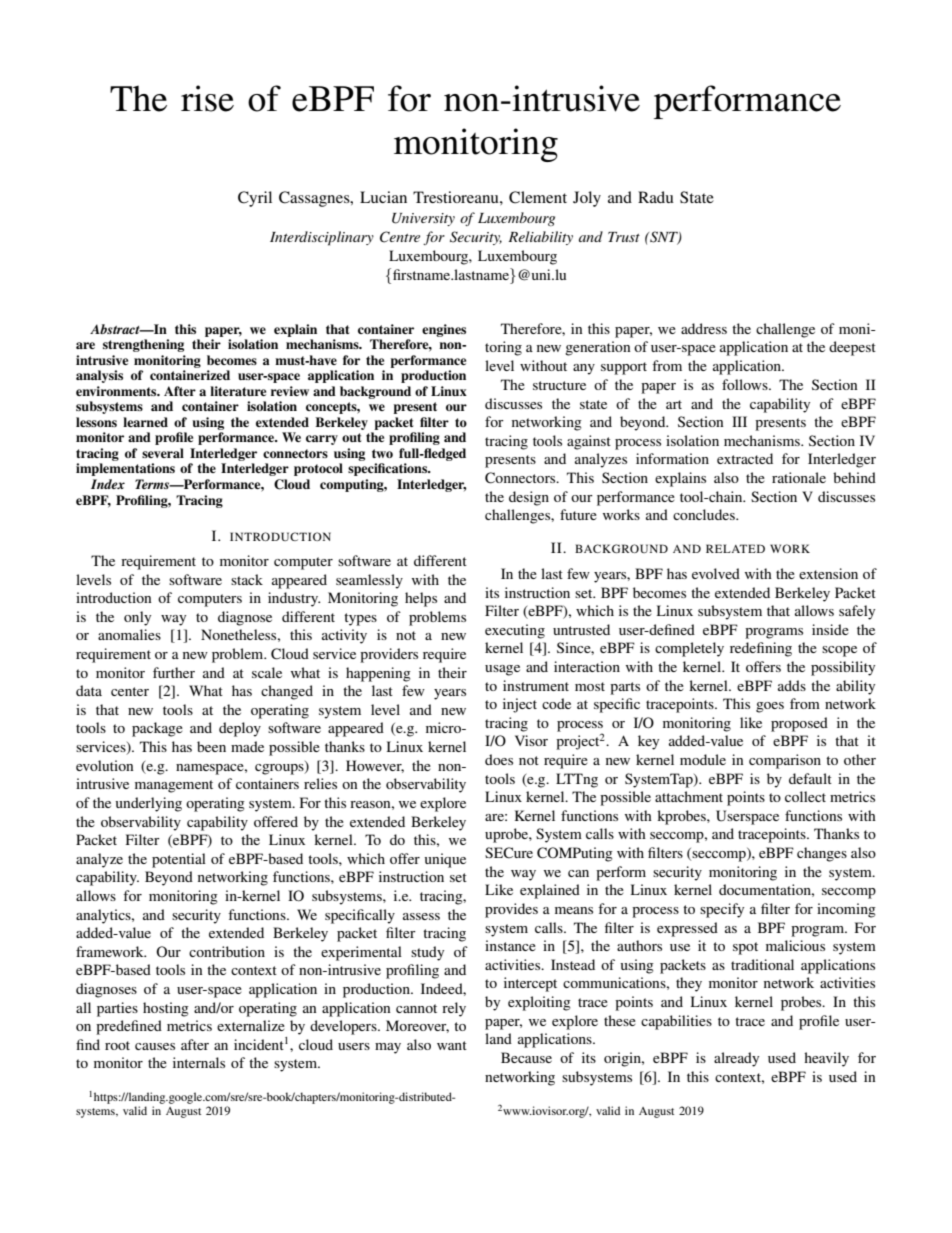 This screenshot has height=1233, width=952. Describe the element at coordinates (155, 1046) in the screenshot. I see `causes` at that location.
